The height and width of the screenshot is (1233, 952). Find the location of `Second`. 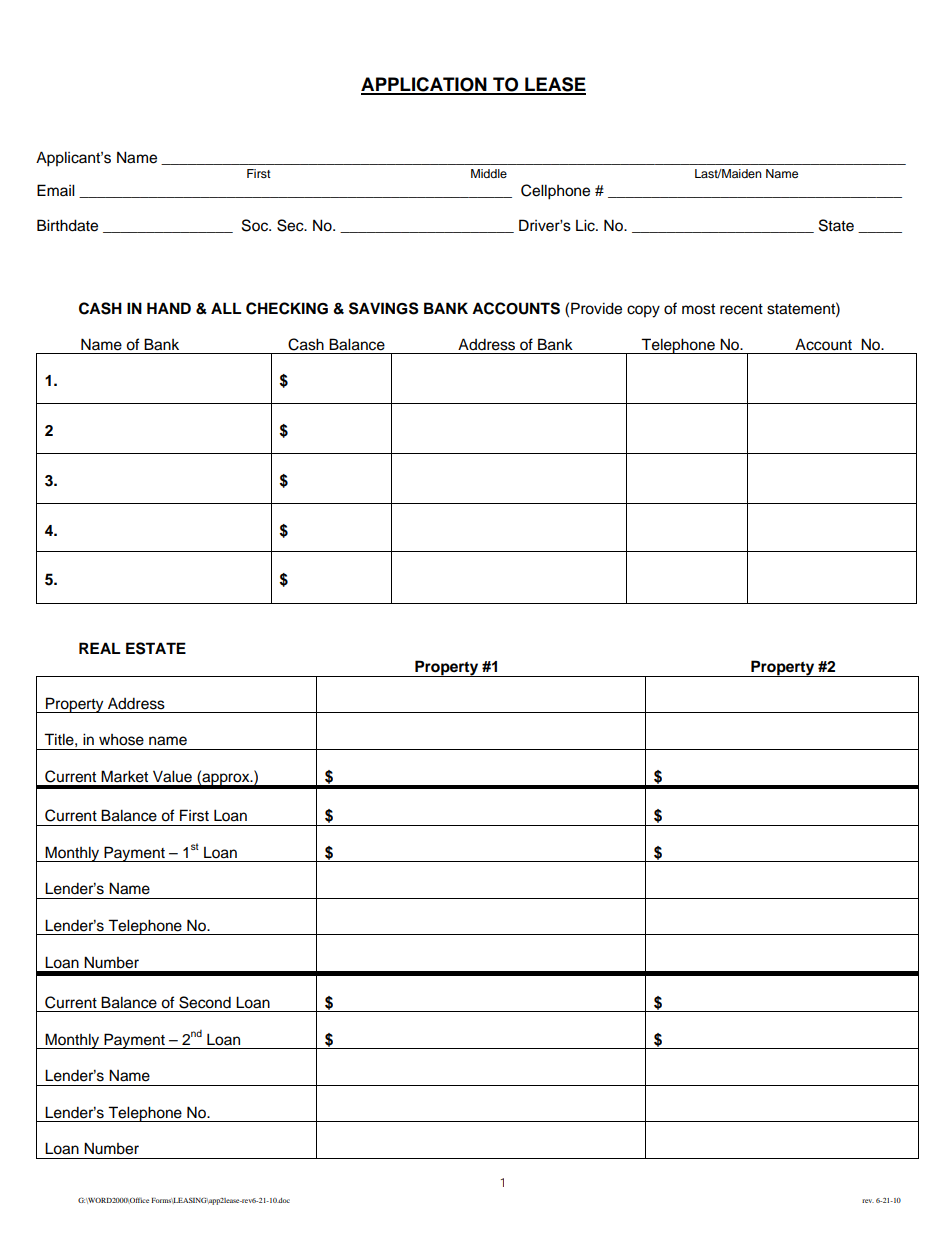

Second is located at coordinates (205, 1002).
